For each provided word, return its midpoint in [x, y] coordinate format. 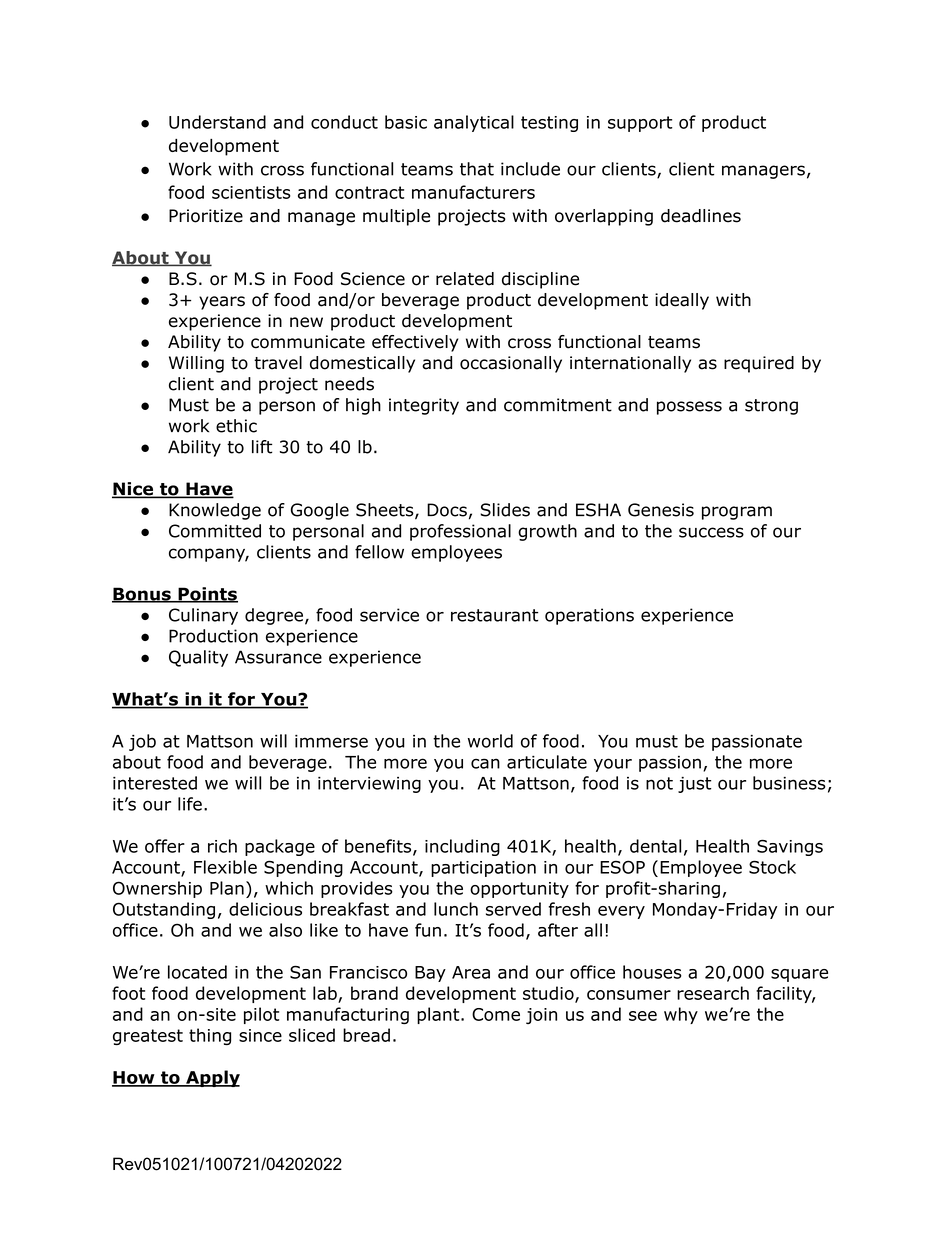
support [640, 124]
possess [689, 408]
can [485, 763]
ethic [236, 426]
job [142, 742]
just [694, 785]
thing [210, 1036]
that [477, 169]
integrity [424, 406]
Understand [217, 122]
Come [496, 1014]
